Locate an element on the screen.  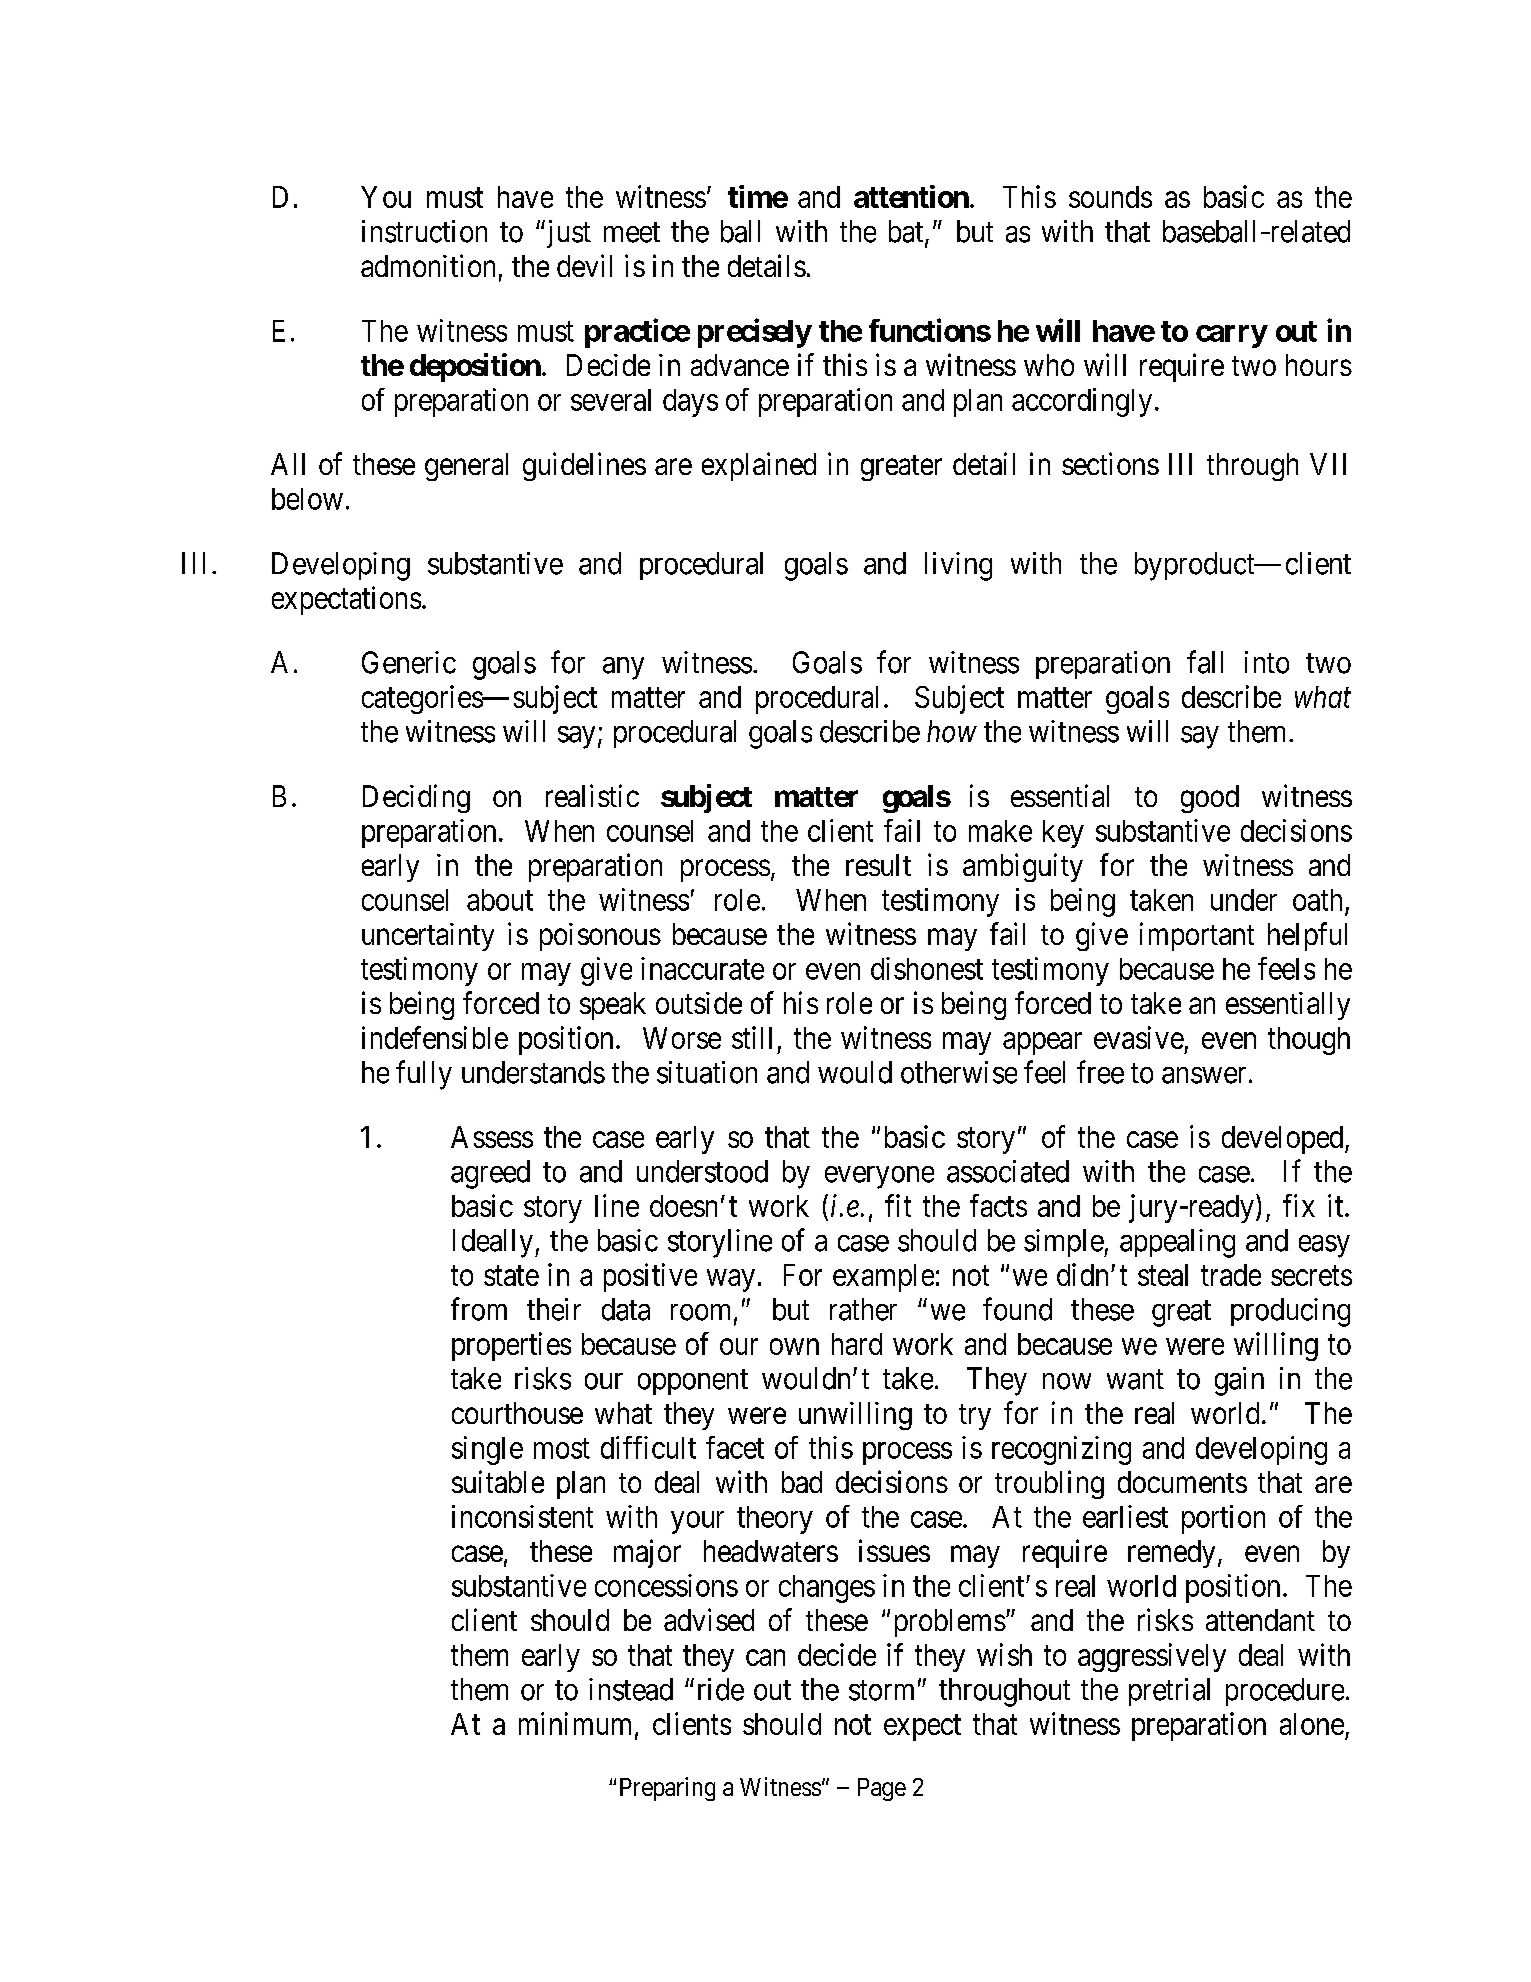
indefensible is located at coordinates (435, 1037).
